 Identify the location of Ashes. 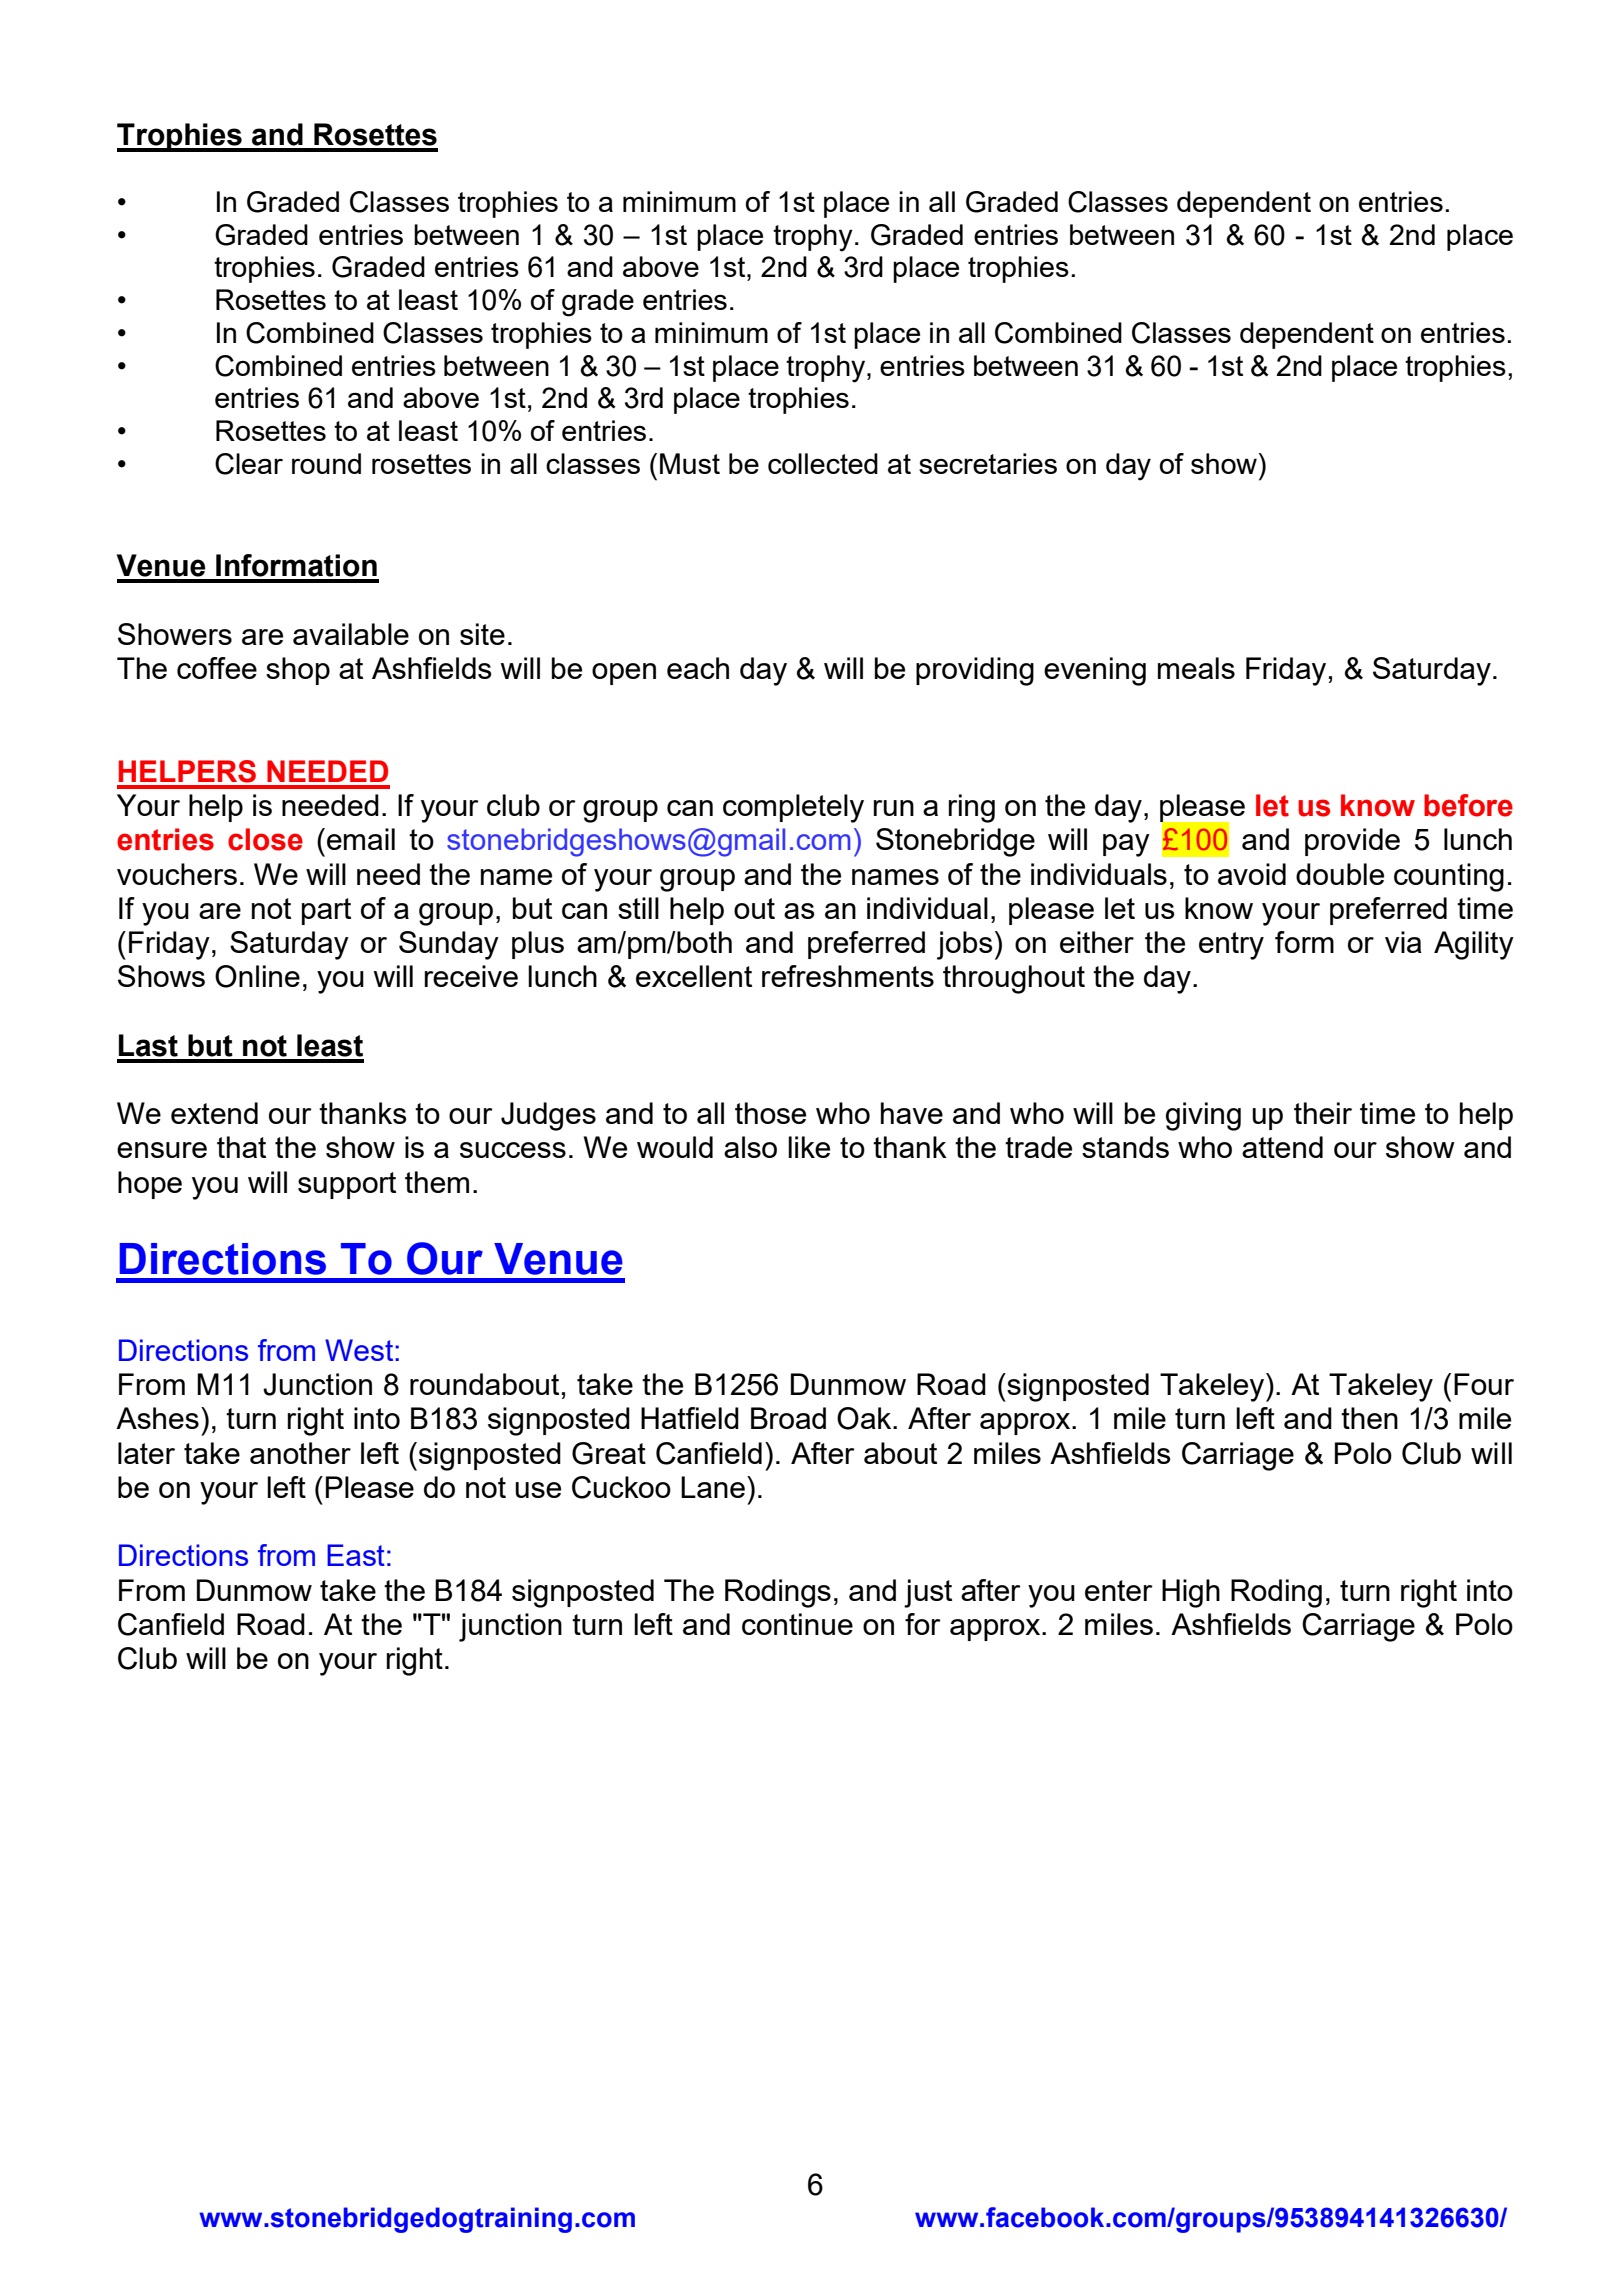
(157, 1418).
